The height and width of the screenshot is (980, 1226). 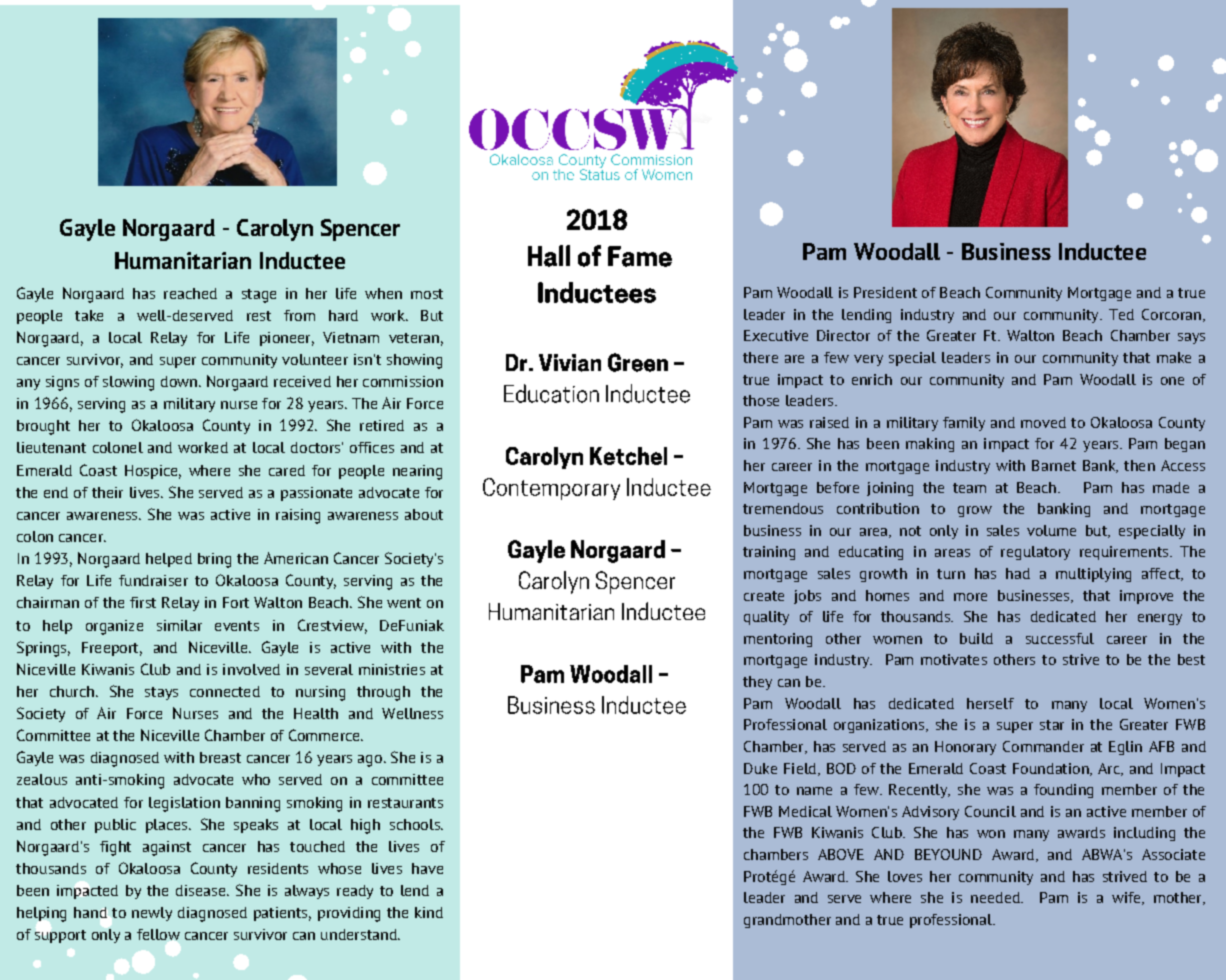 What do you see at coordinates (1171, 314) in the screenshot?
I see `Corcoran` at bounding box center [1171, 314].
